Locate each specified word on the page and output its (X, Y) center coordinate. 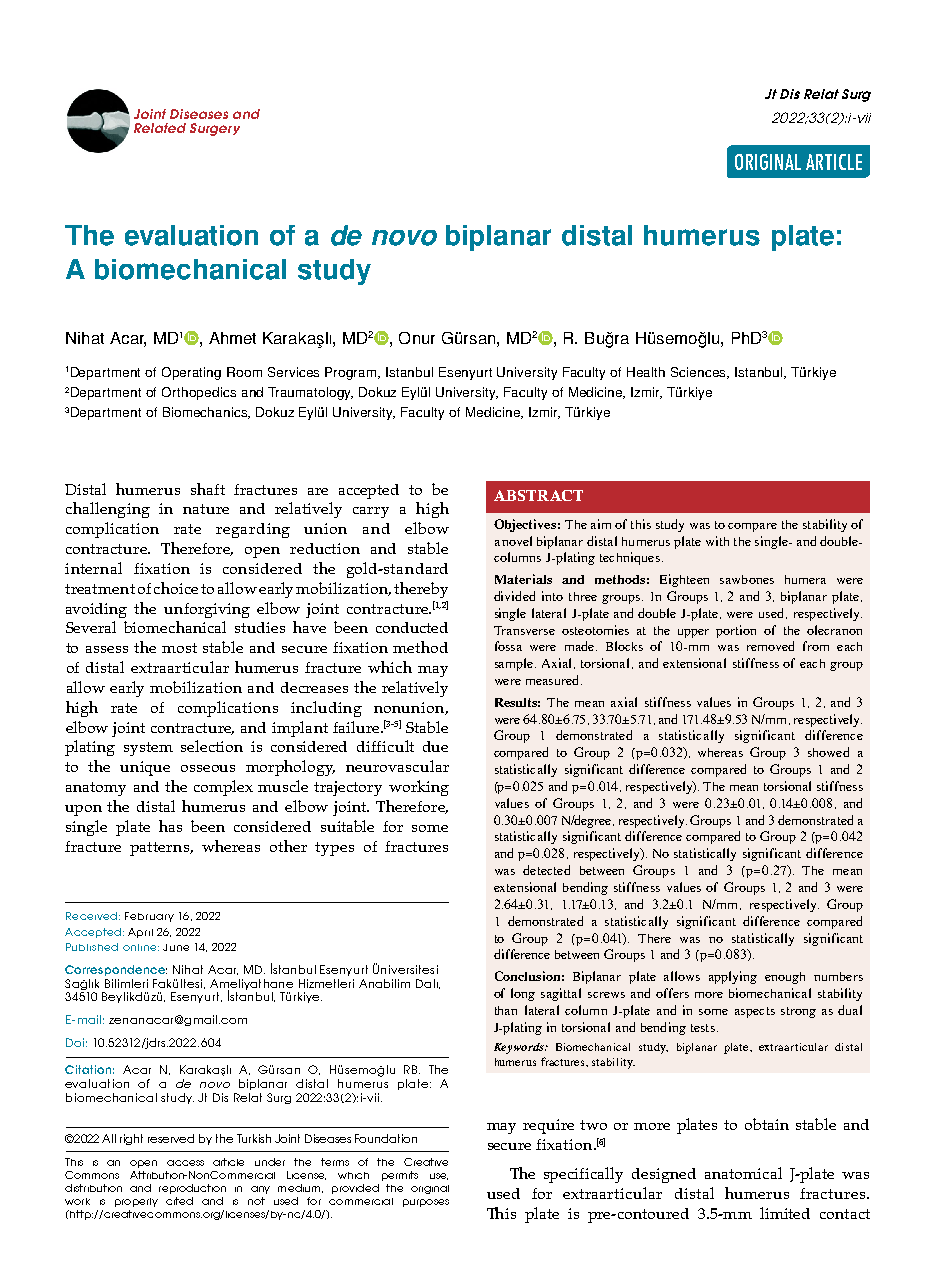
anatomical (743, 1173)
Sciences (700, 373)
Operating (191, 373)
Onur (417, 338)
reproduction (192, 1189)
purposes (426, 1203)
